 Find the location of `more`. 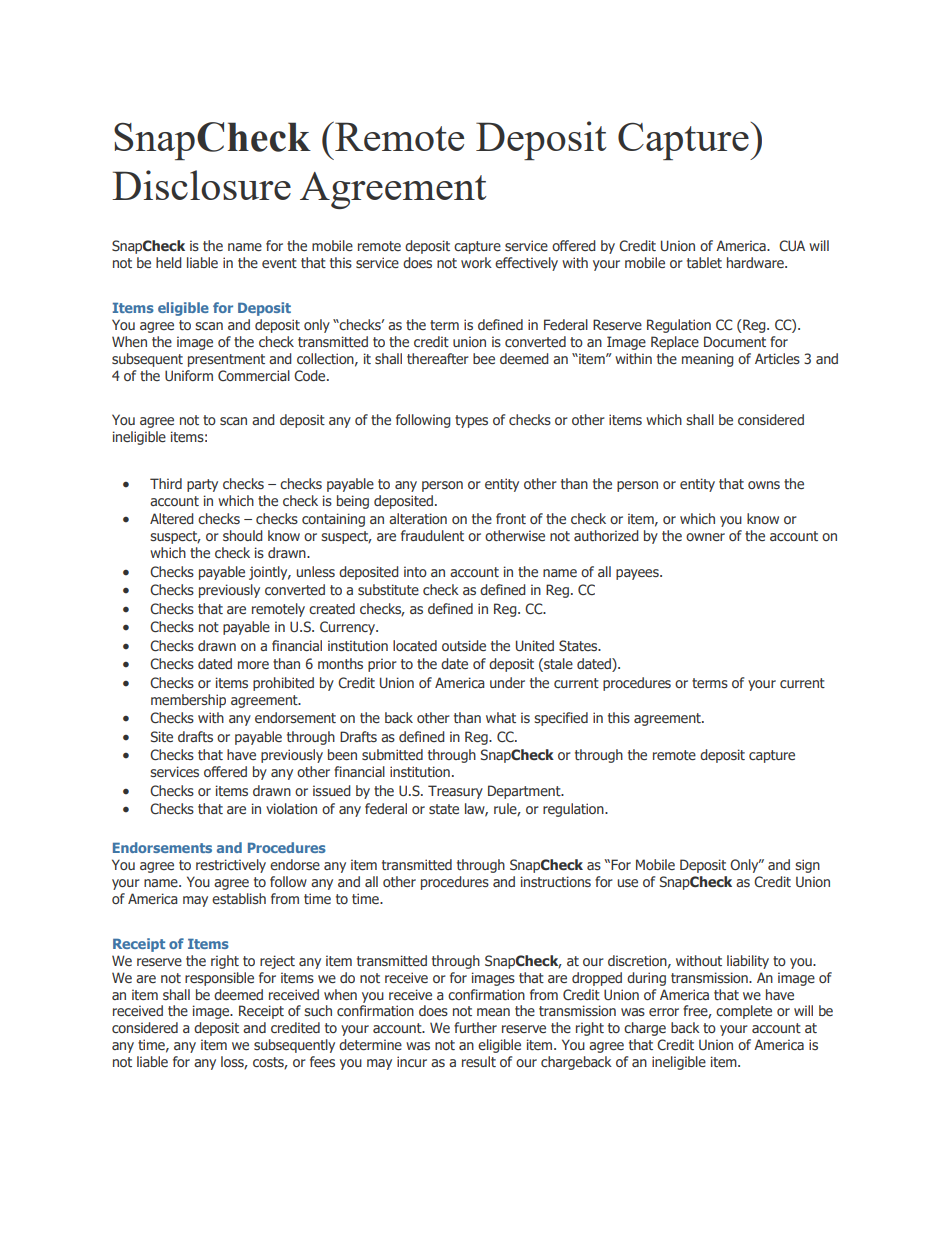

more is located at coordinates (253, 665).
